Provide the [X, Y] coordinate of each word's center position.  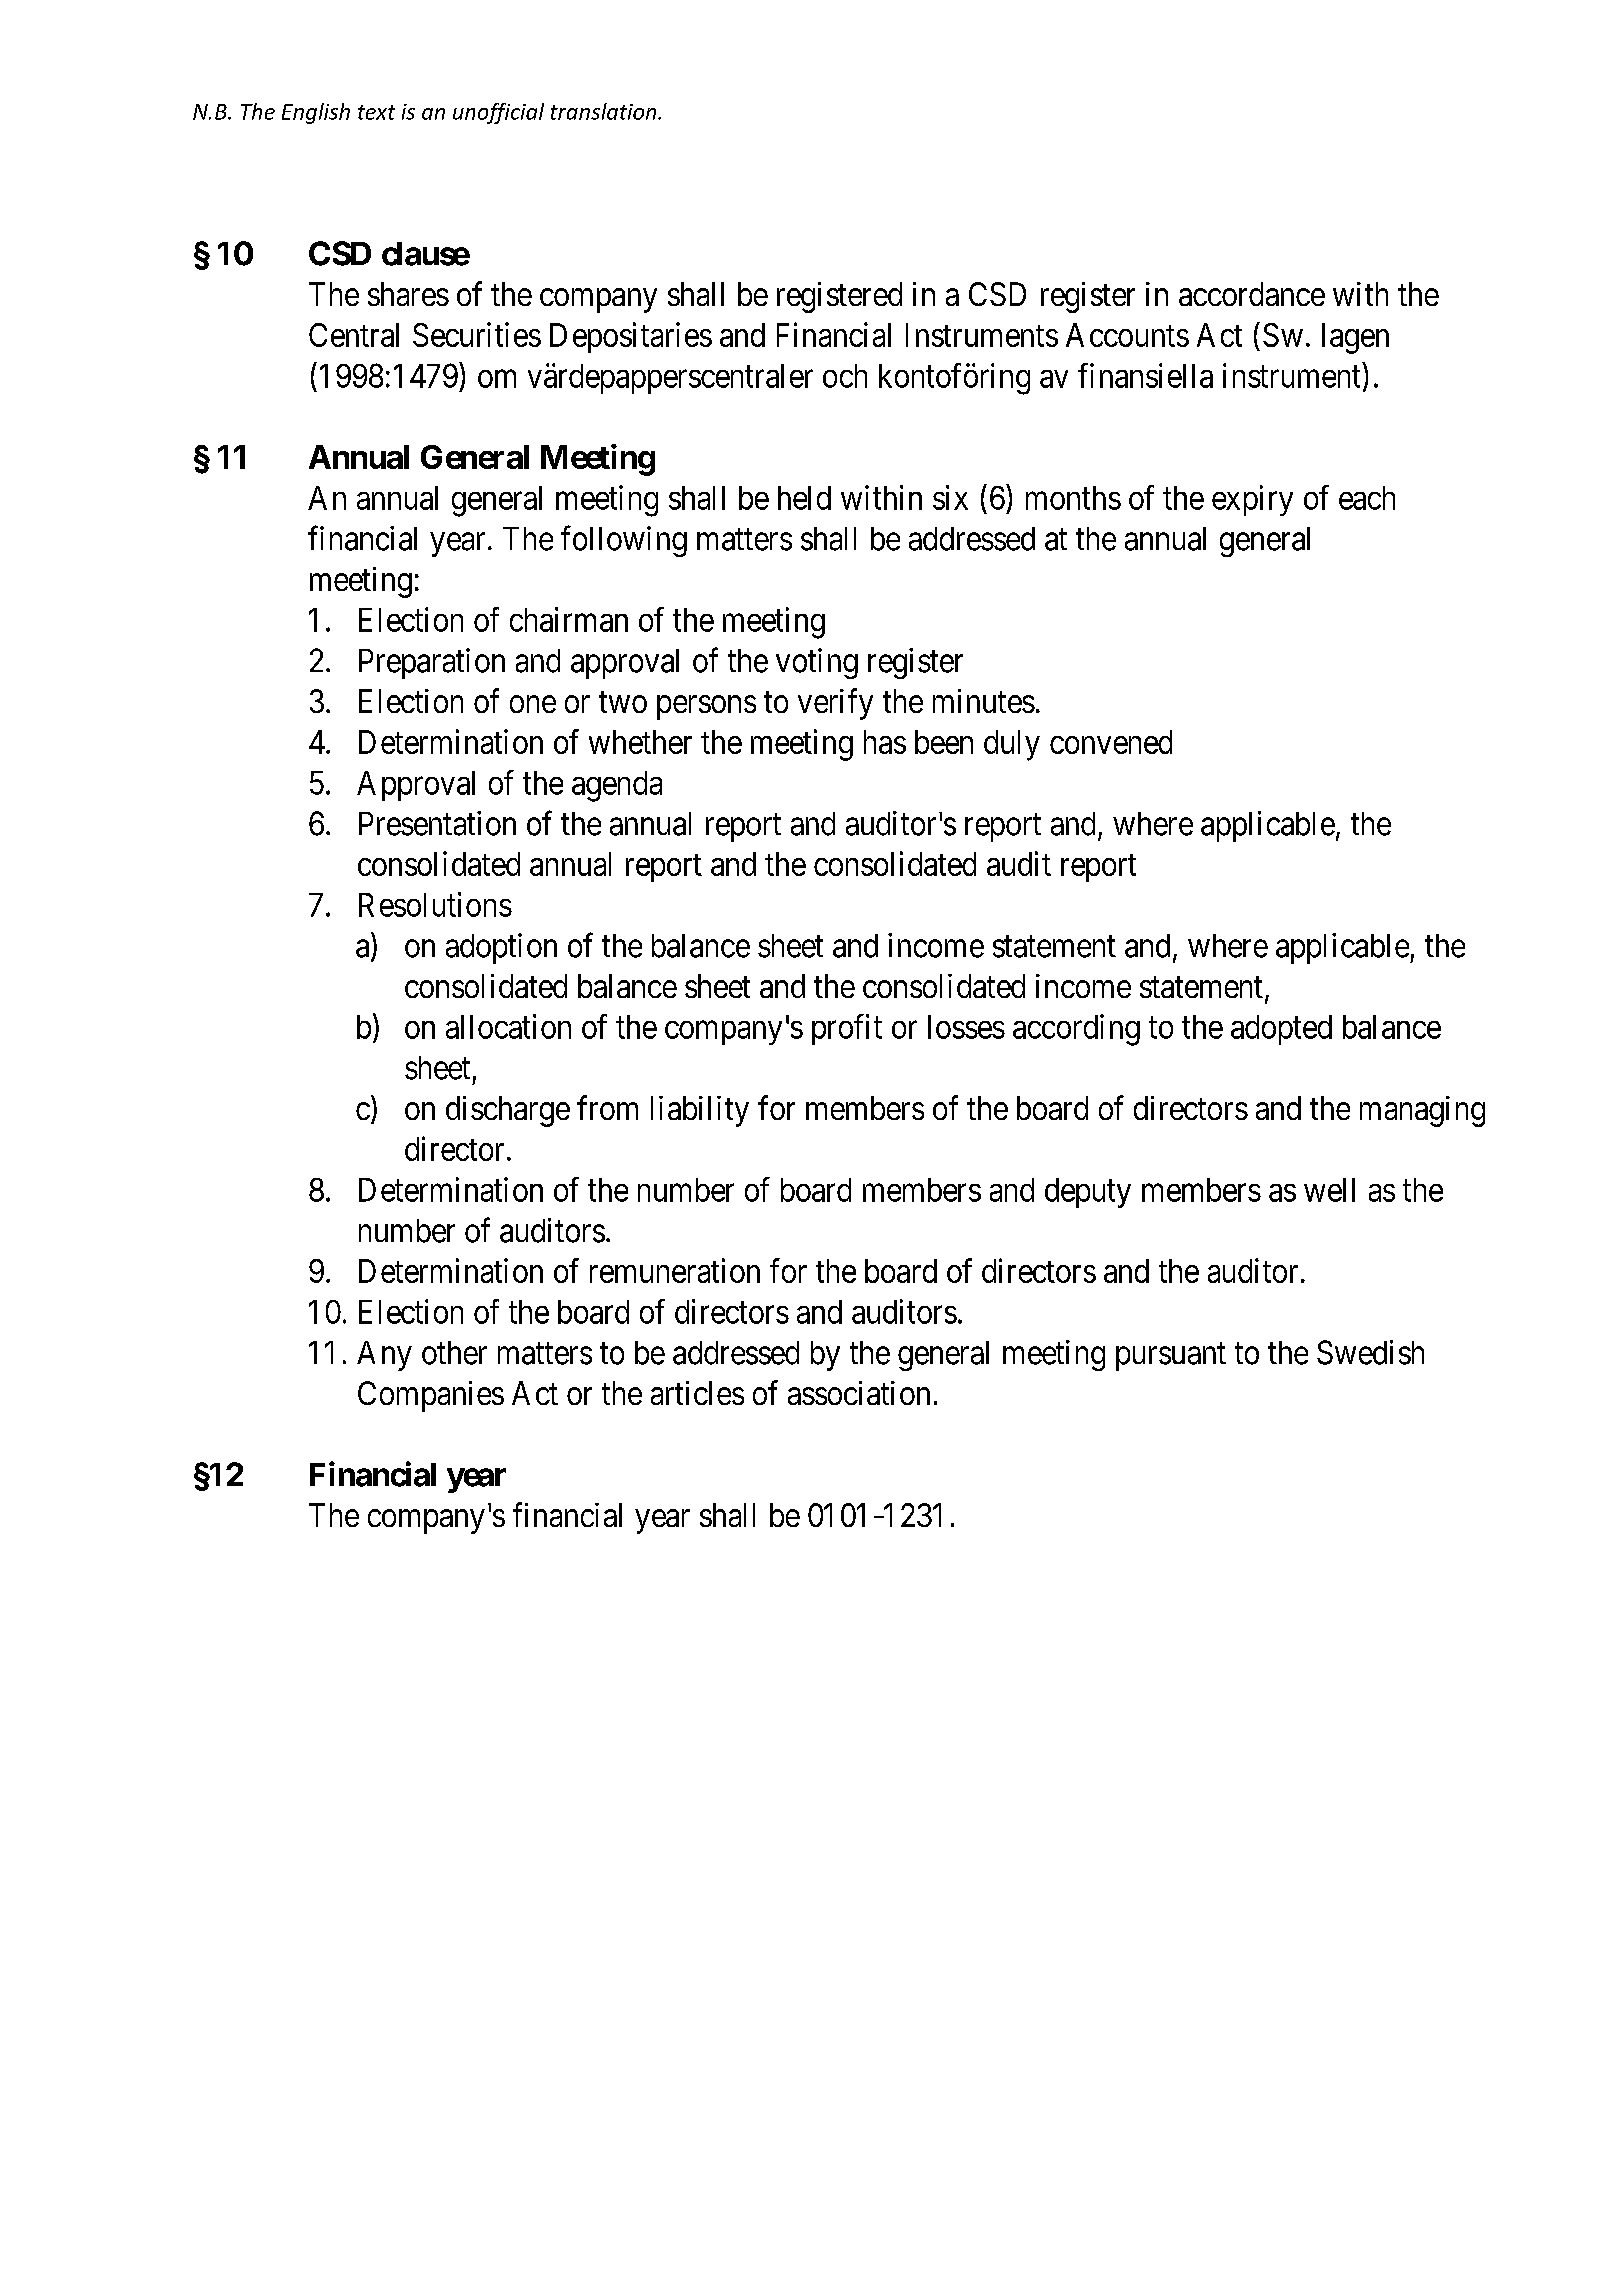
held [804, 498]
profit [847, 1029]
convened [1111, 742]
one [533, 704]
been [944, 742]
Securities [477, 334]
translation [605, 111]
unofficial [498, 113]
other [454, 1353]
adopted [1281, 1030]
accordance [1252, 294]
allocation [508, 1026]
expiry [1252, 500]
